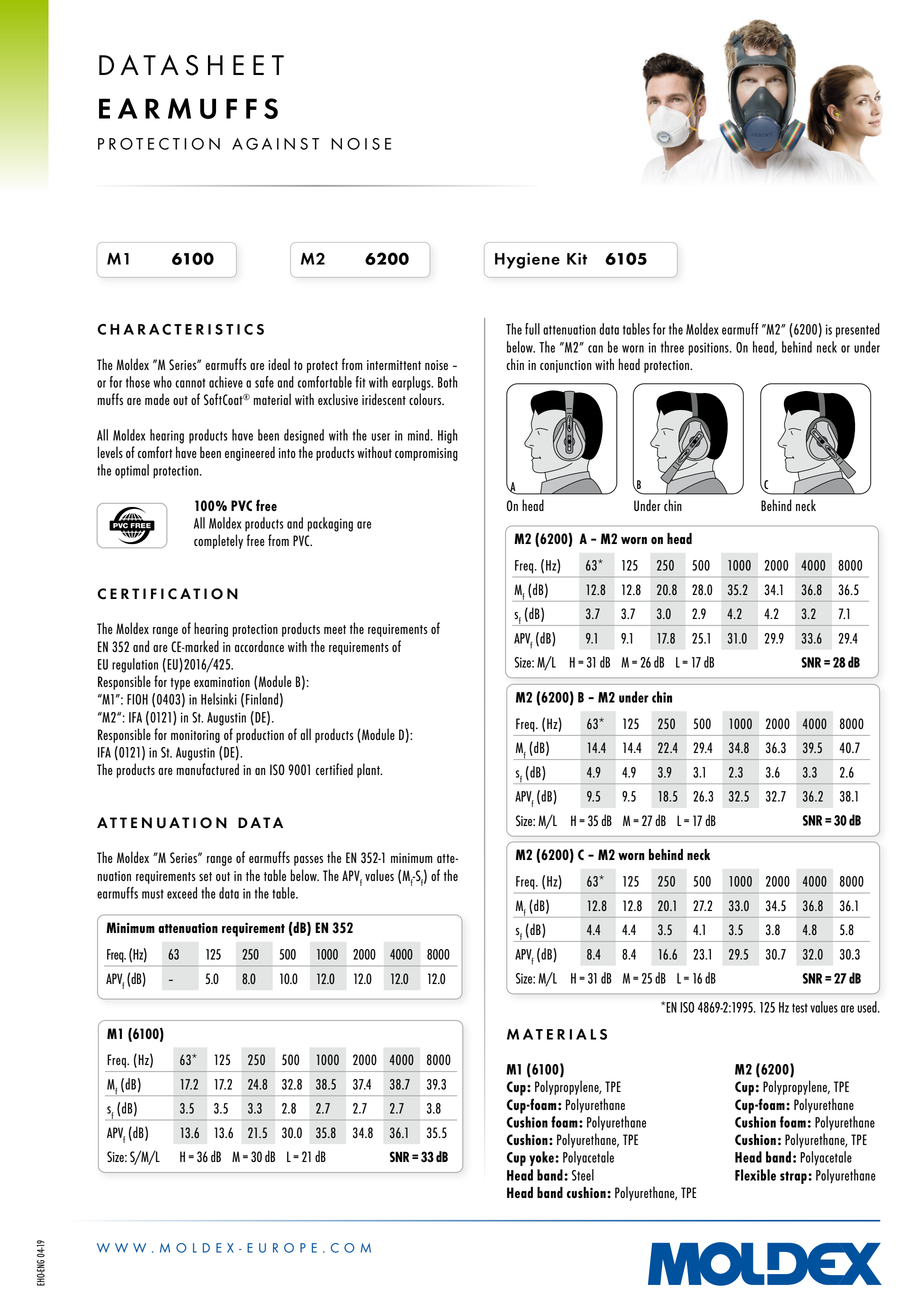  Describe the element at coordinates (182, 893) in the page. I see `exceed` at that location.
